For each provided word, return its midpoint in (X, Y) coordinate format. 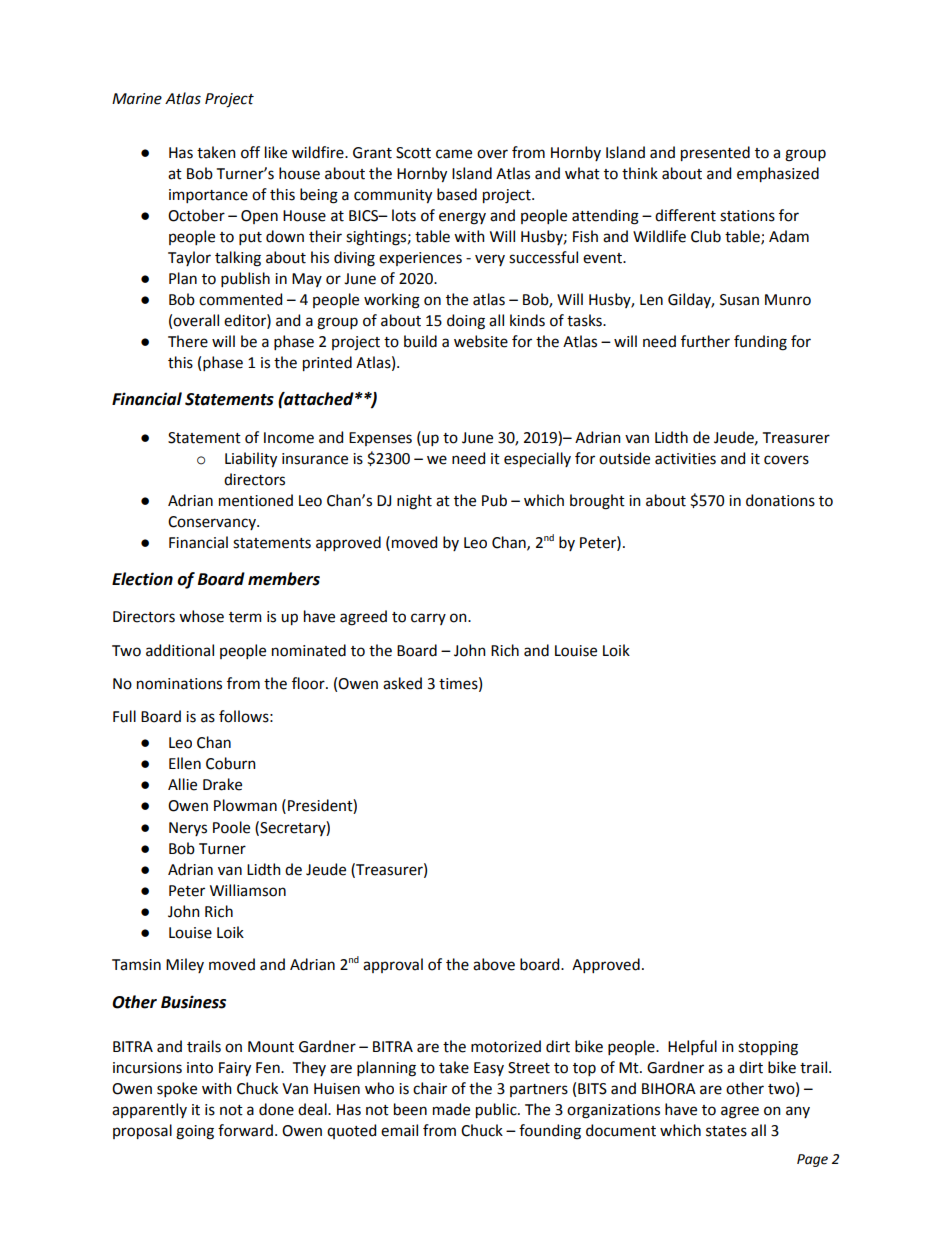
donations (780, 500)
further (705, 341)
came (454, 154)
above (494, 964)
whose (201, 616)
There (188, 341)
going (195, 1132)
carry (428, 619)
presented (715, 153)
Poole (231, 827)
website (481, 341)
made (451, 1109)
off (250, 152)
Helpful (692, 1047)
